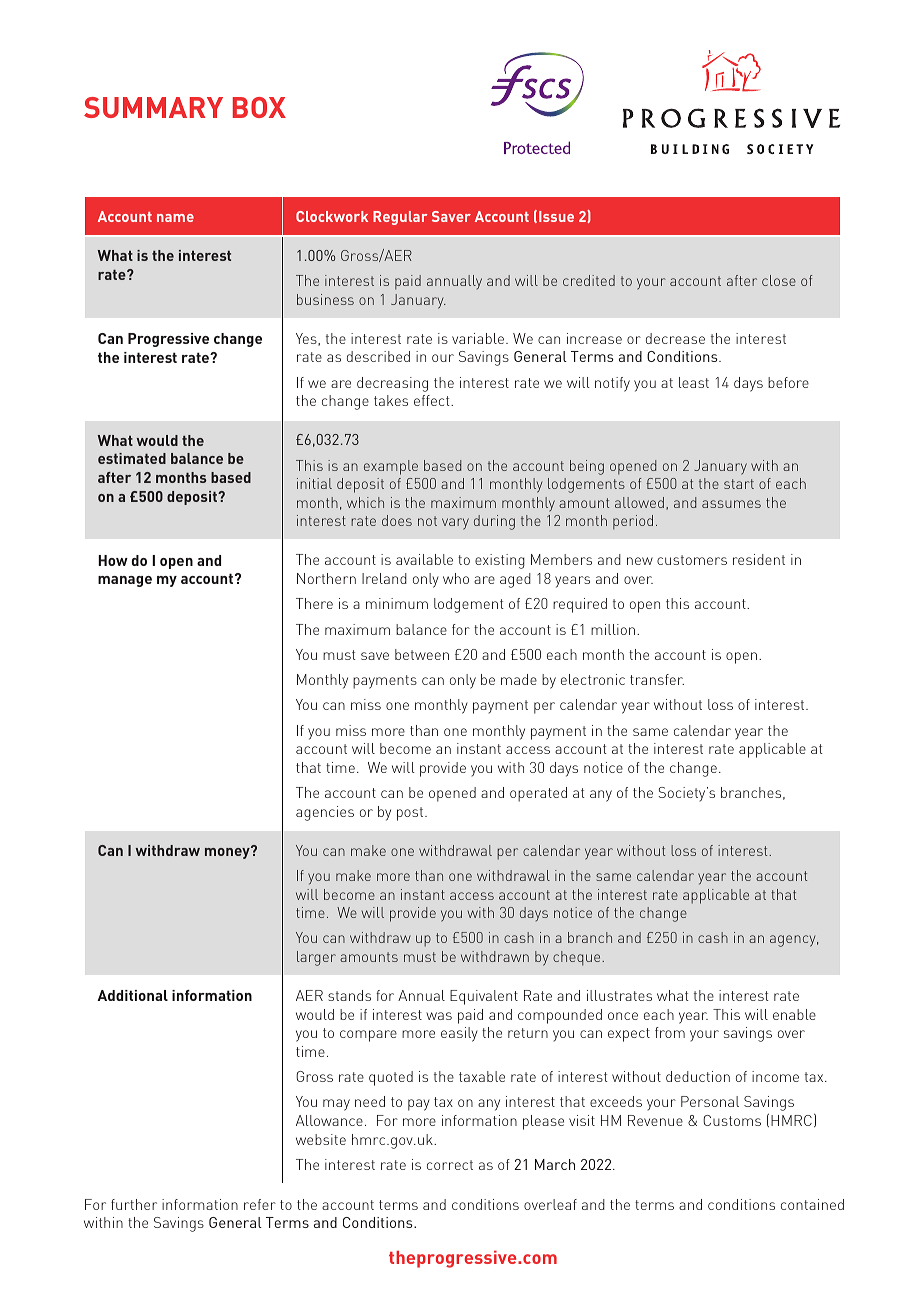 This page has width=924, height=1308. Describe the element at coordinates (400, 218) in the page. I see `Regular` at that location.
